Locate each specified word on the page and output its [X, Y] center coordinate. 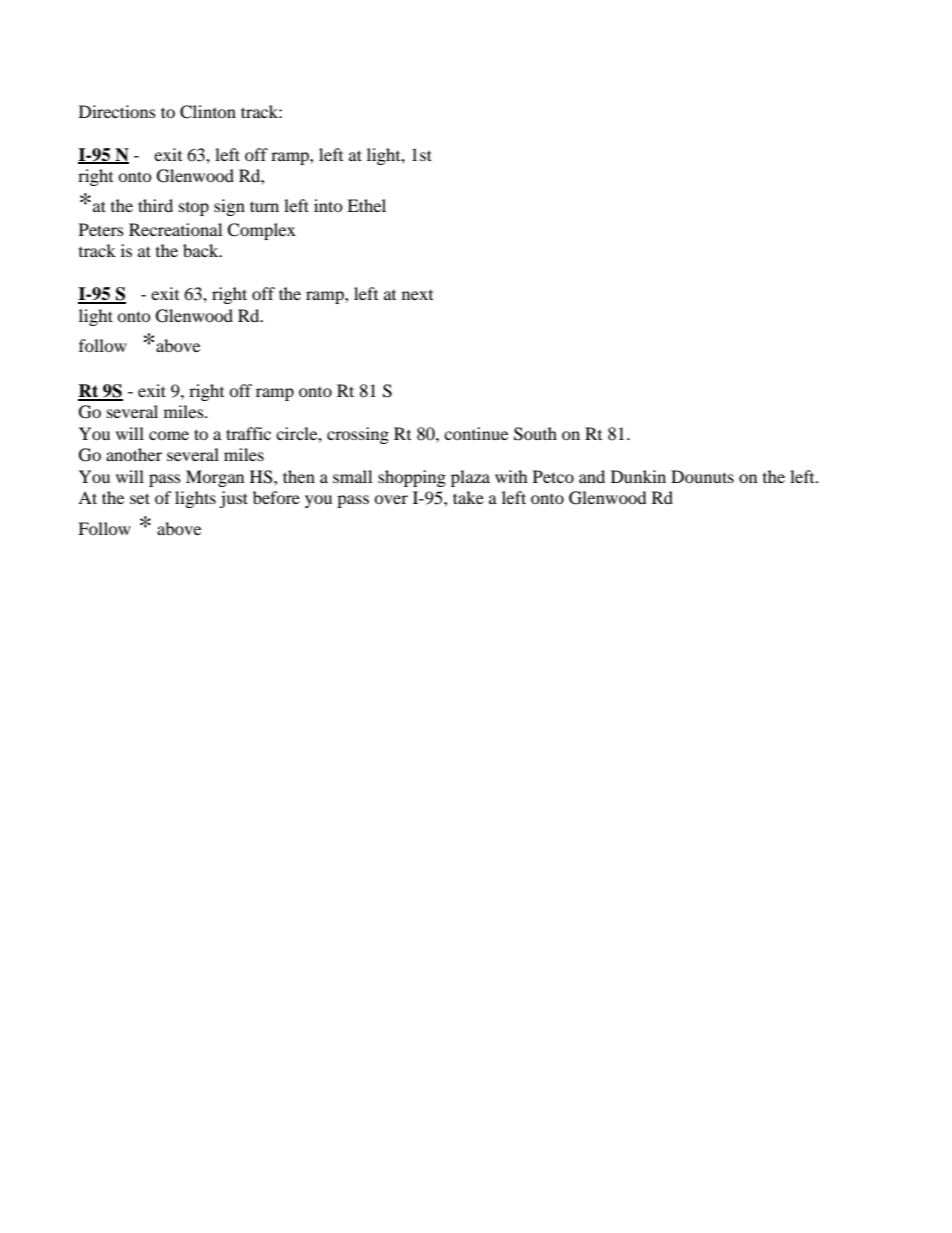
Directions [117, 111]
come [169, 435]
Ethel [366, 205]
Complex [261, 231]
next [417, 295]
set [140, 498]
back [202, 250]
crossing [358, 435]
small [352, 476]
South [535, 434]
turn [264, 206]
